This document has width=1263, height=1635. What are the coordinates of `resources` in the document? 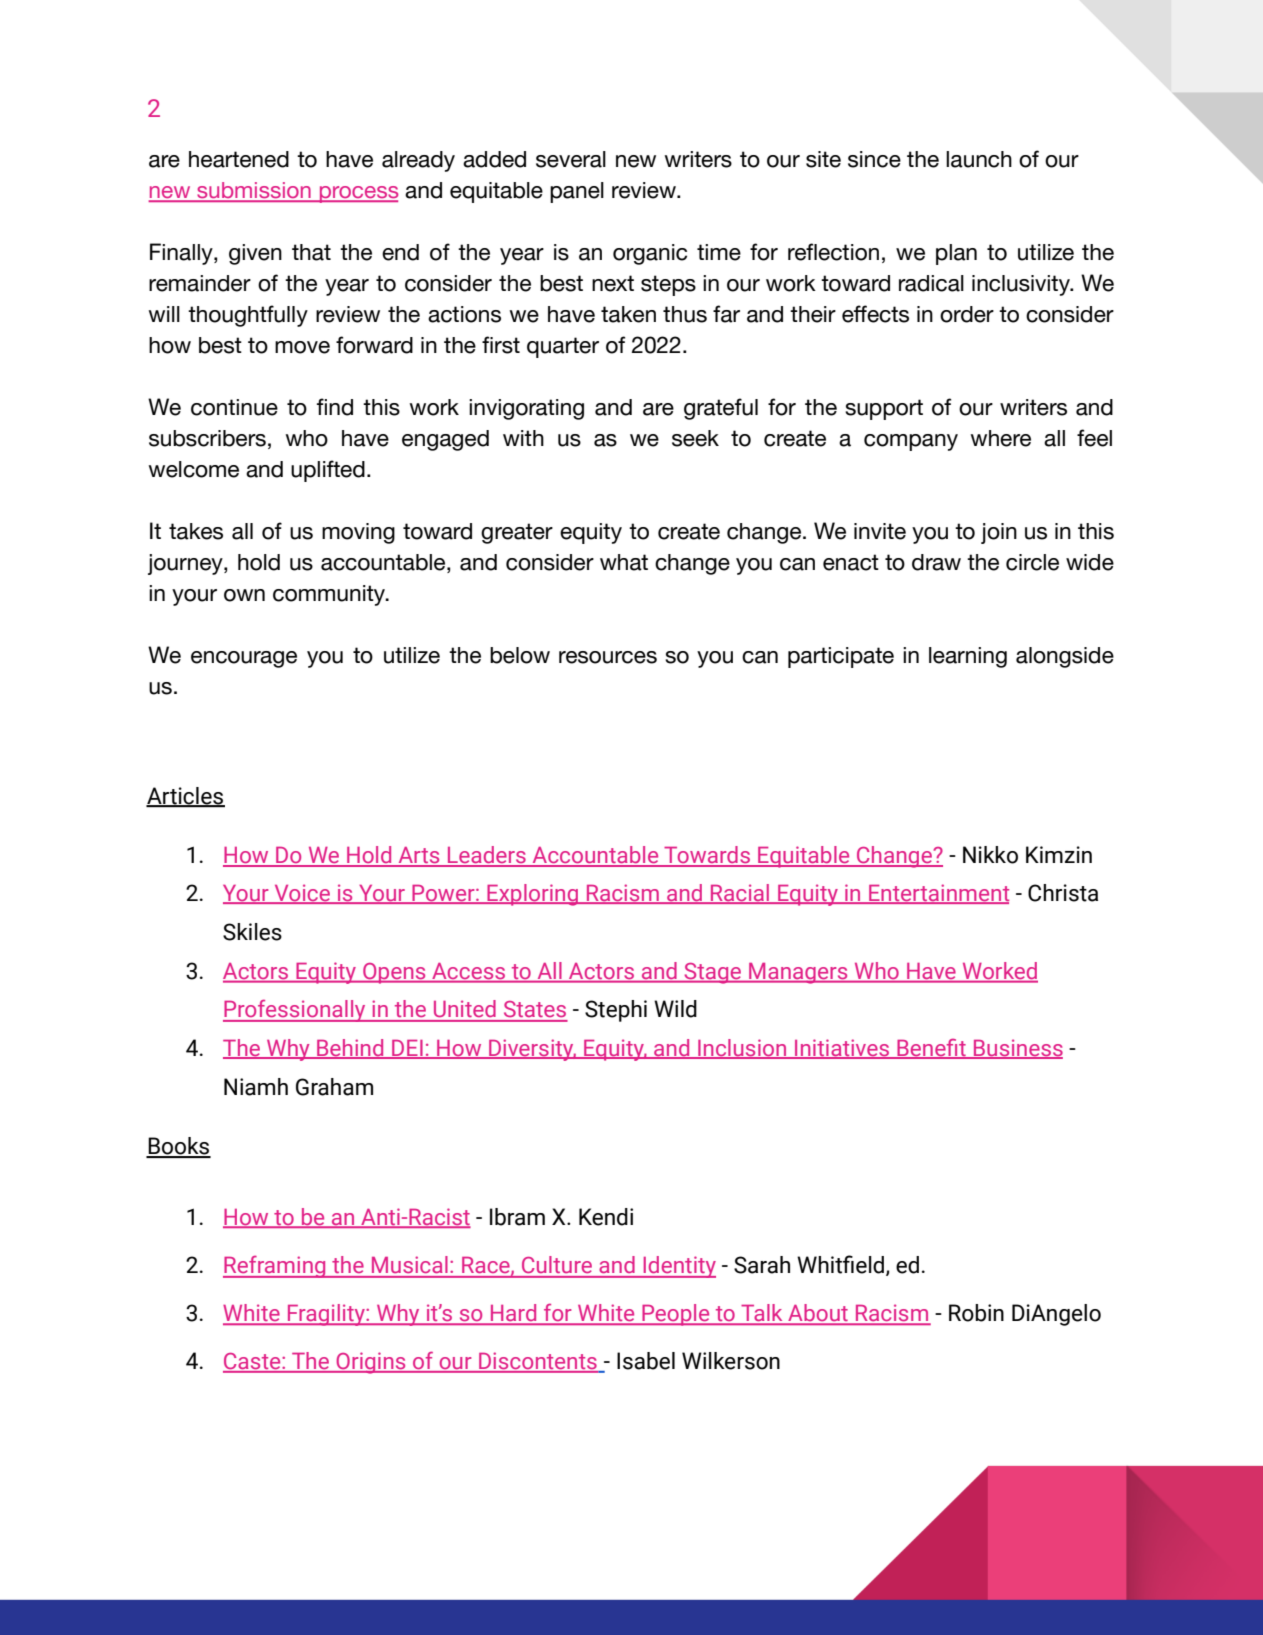 It's located at (608, 657).
